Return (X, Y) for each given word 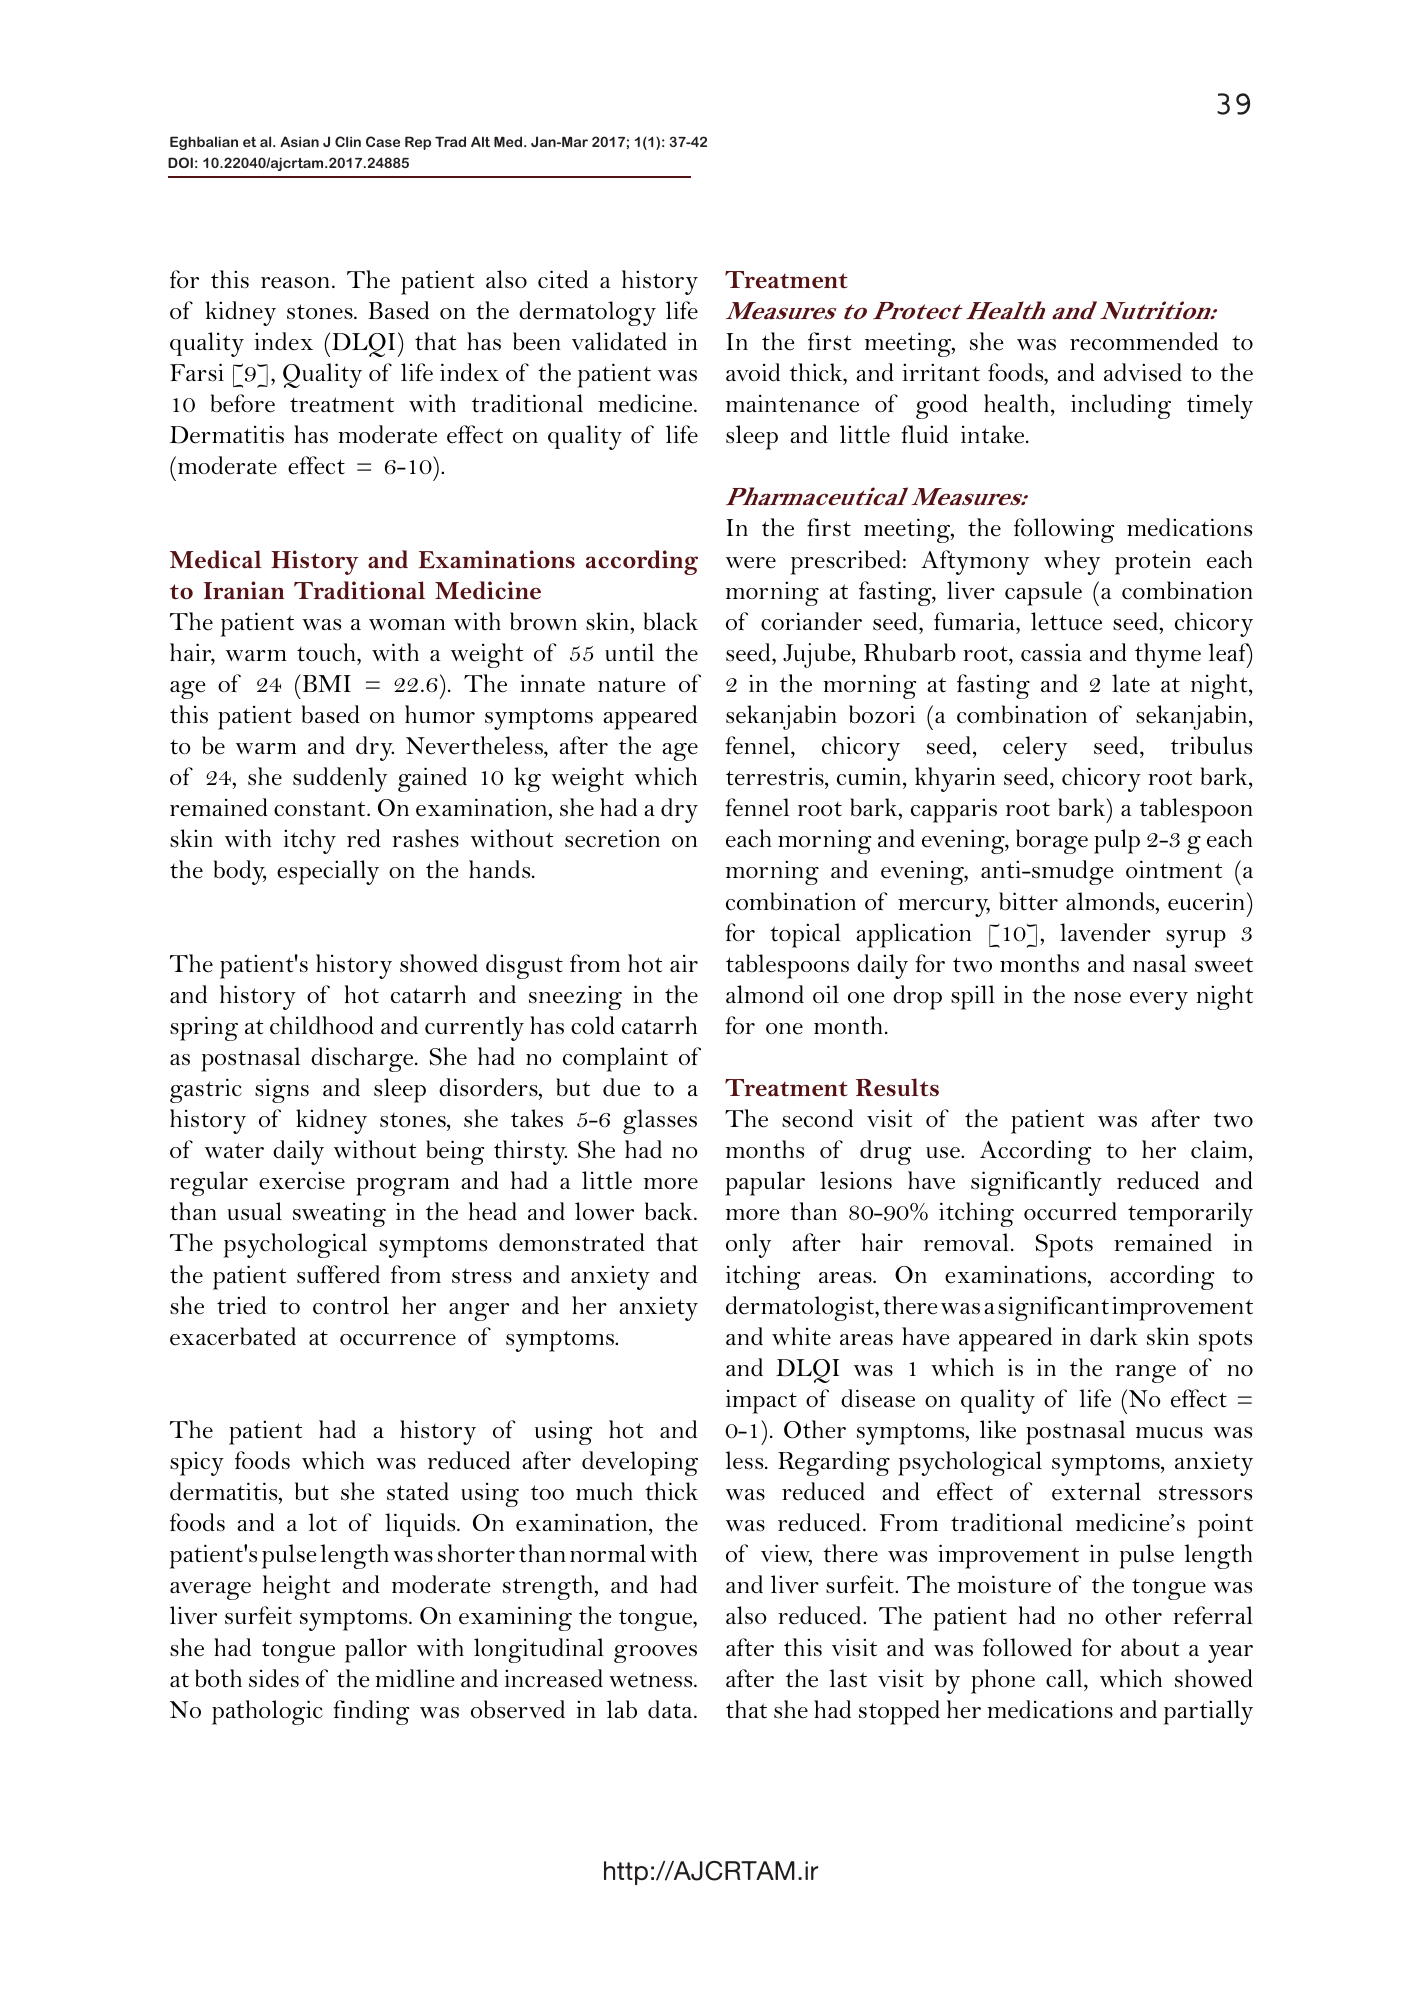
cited (563, 279)
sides (274, 1678)
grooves (655, 1654)
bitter (1028, 901)
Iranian (244, 590)
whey (1072, 562)
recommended (1144, 341)
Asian (299, 141)
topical (805, 935)
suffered (338, 1274)
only (748, 1245)
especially (328, 872)
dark (1114, 1336)
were (751, 563)
